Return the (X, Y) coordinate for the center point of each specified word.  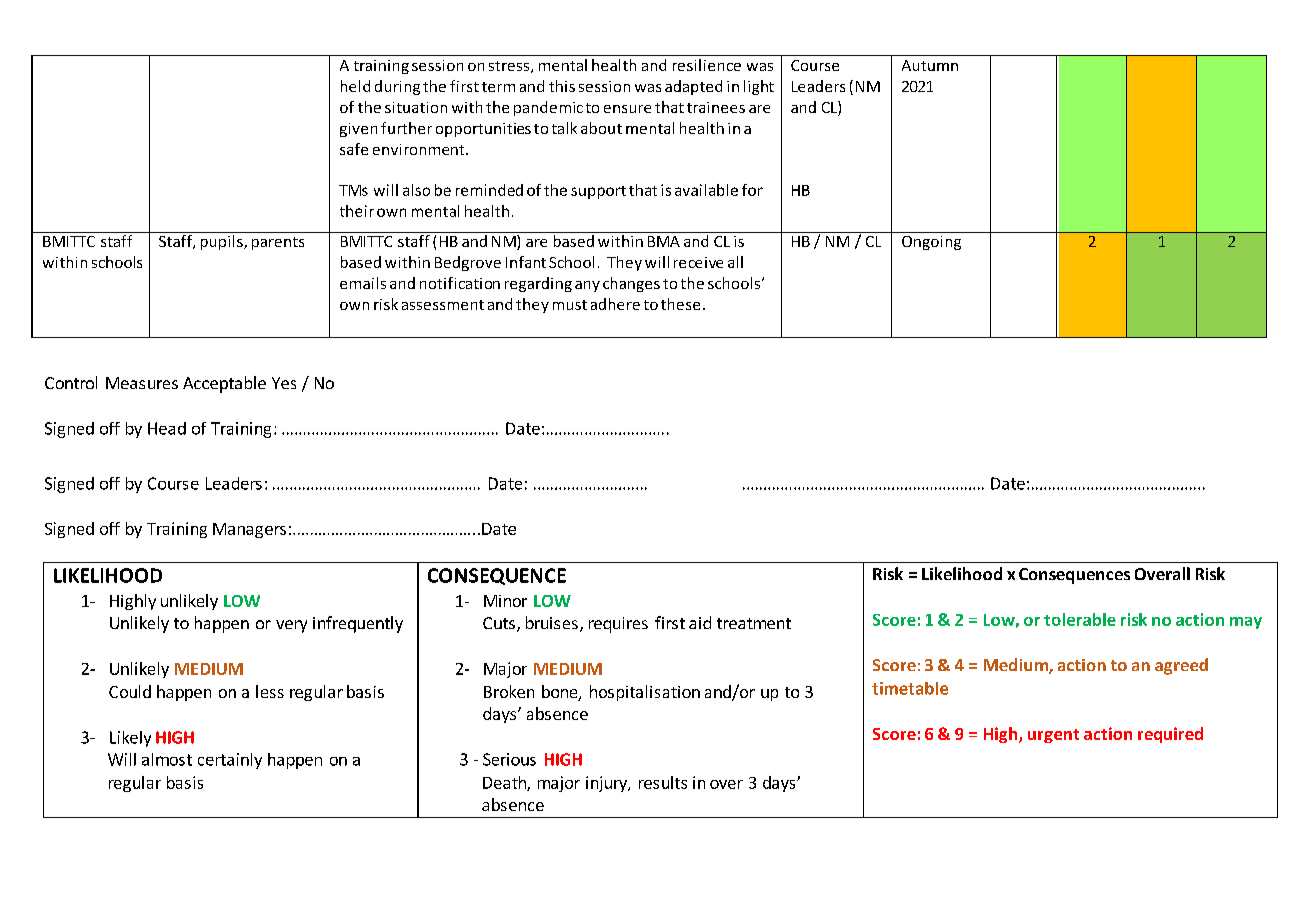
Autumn (930, 65)
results (663, 782)
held (355, 86)
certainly (230, 761)
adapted (693, 87)
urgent (1053, 736)
